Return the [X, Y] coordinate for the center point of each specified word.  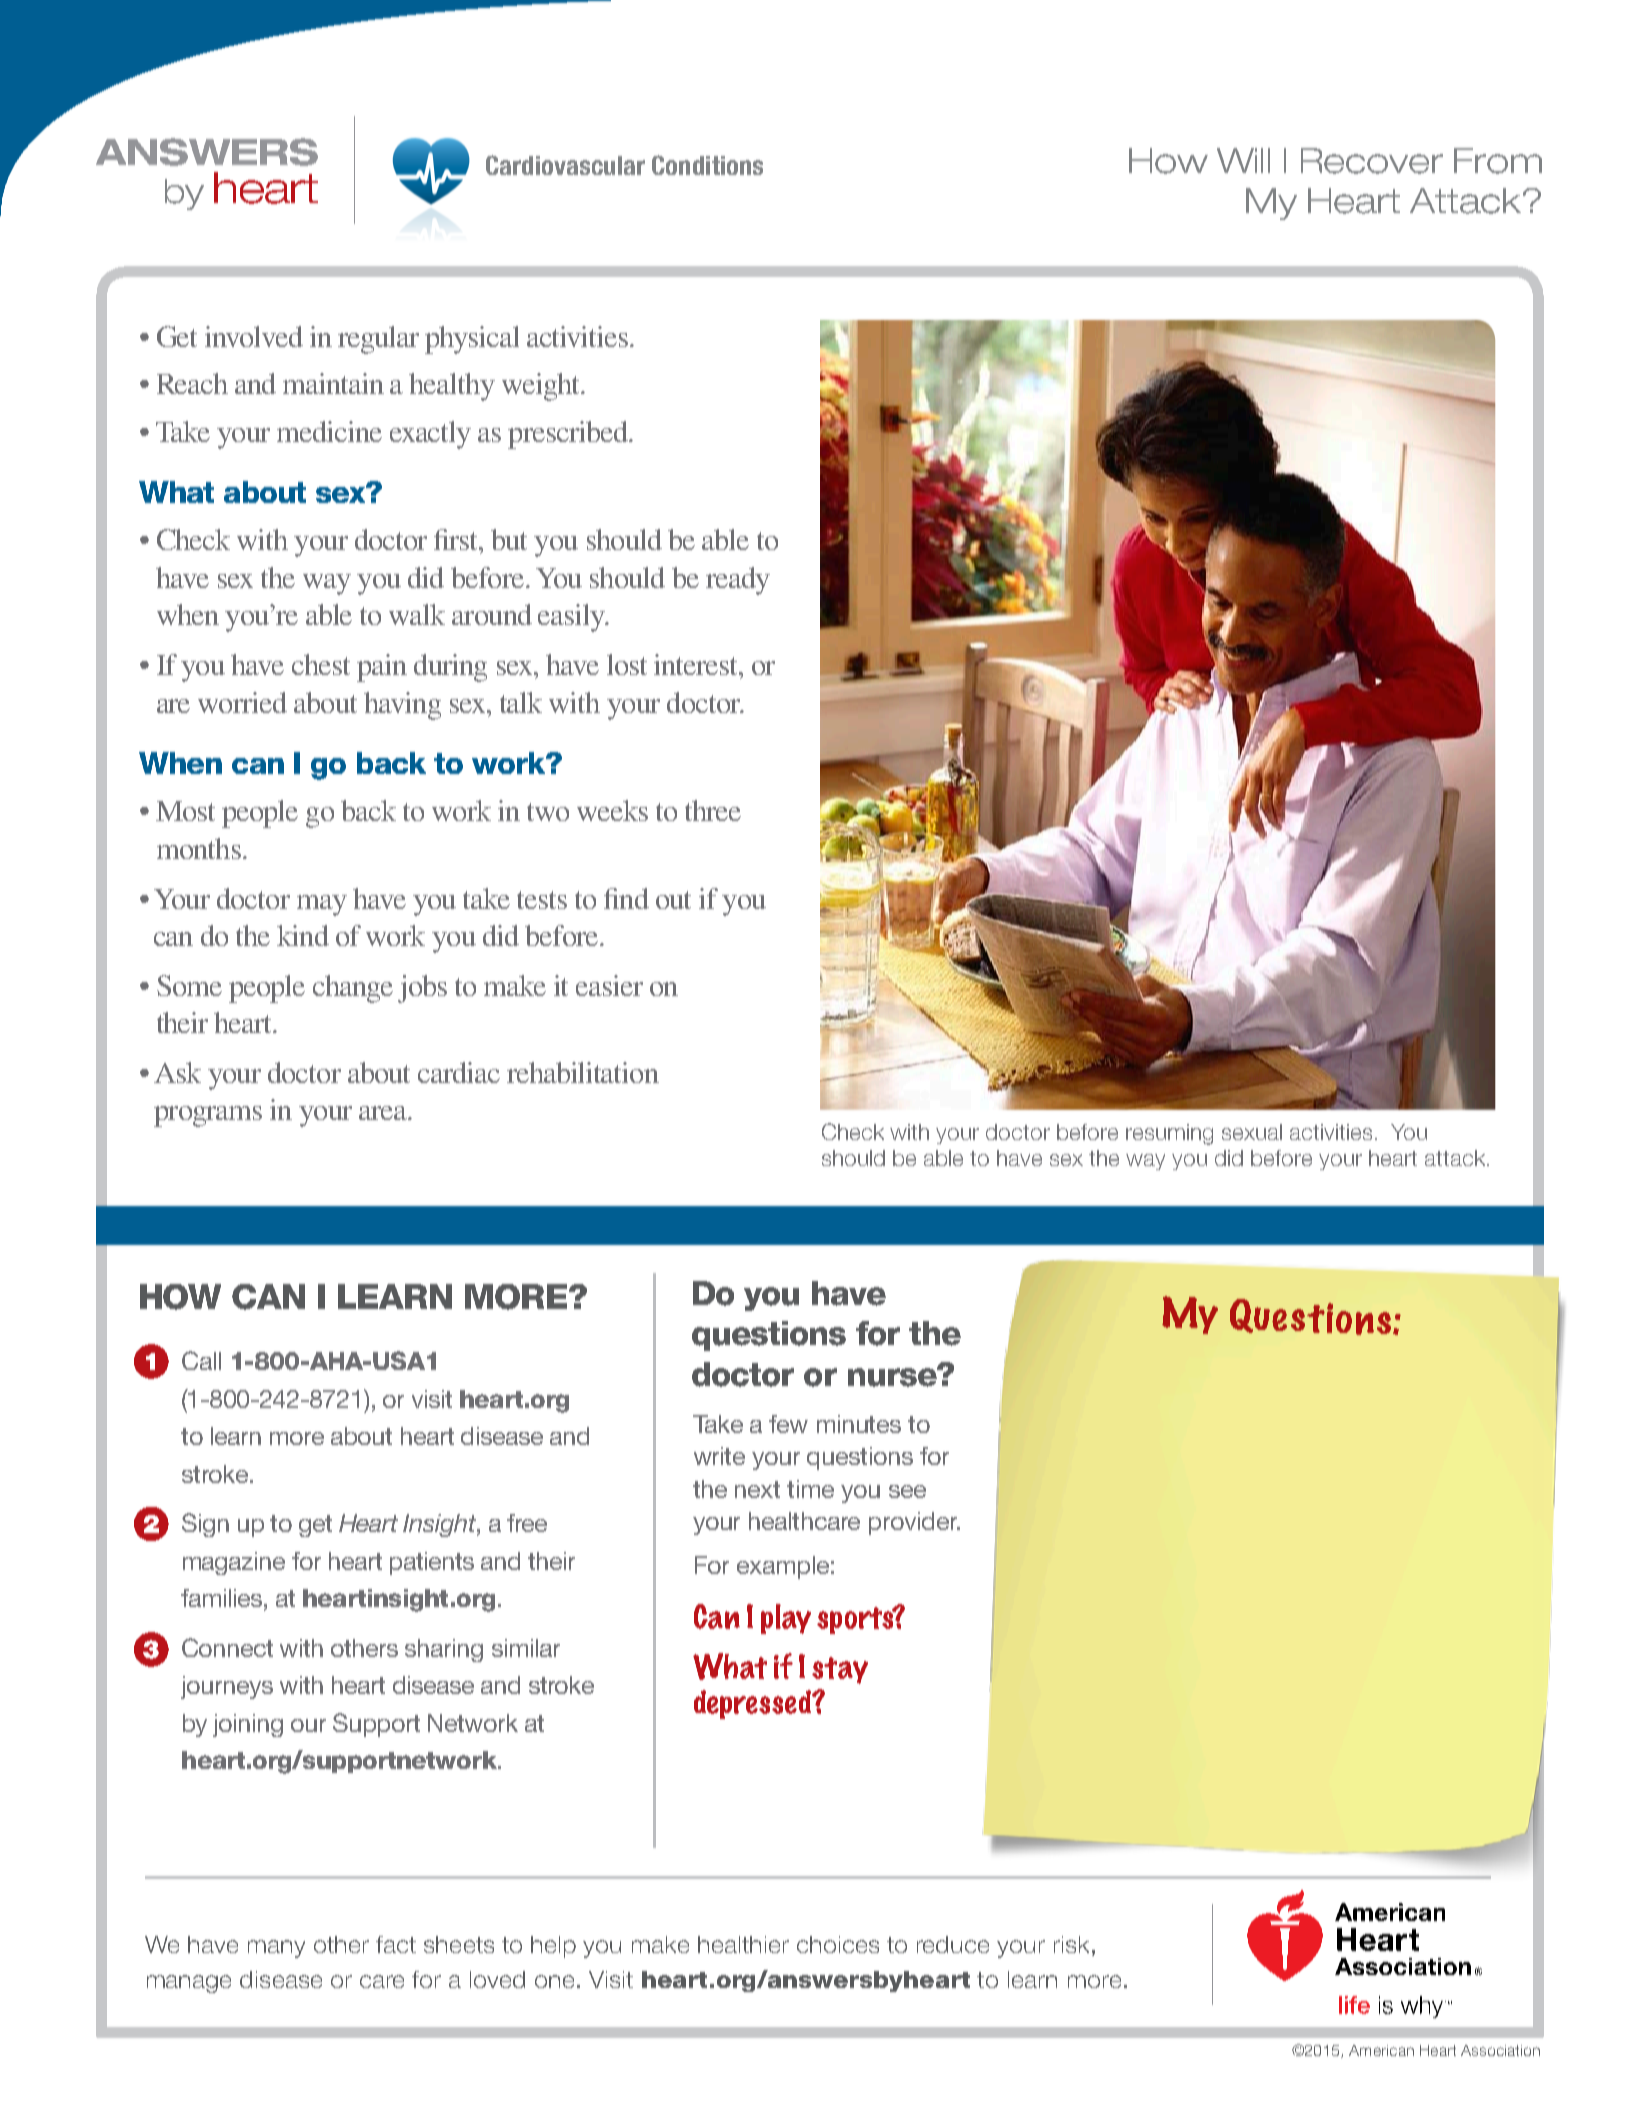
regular [378, 340]
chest [321, 664]
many [276, 1949]
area [384, 1113]
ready [738, 581]
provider [914, 1523]
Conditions [707, 165]
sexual [1252, 1132]
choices [838, 1944]
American [1381, 2050]
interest [697, 664]
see [907, 1491]
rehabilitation [583, 1072]
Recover [1372, 161]
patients [432, 1563]
